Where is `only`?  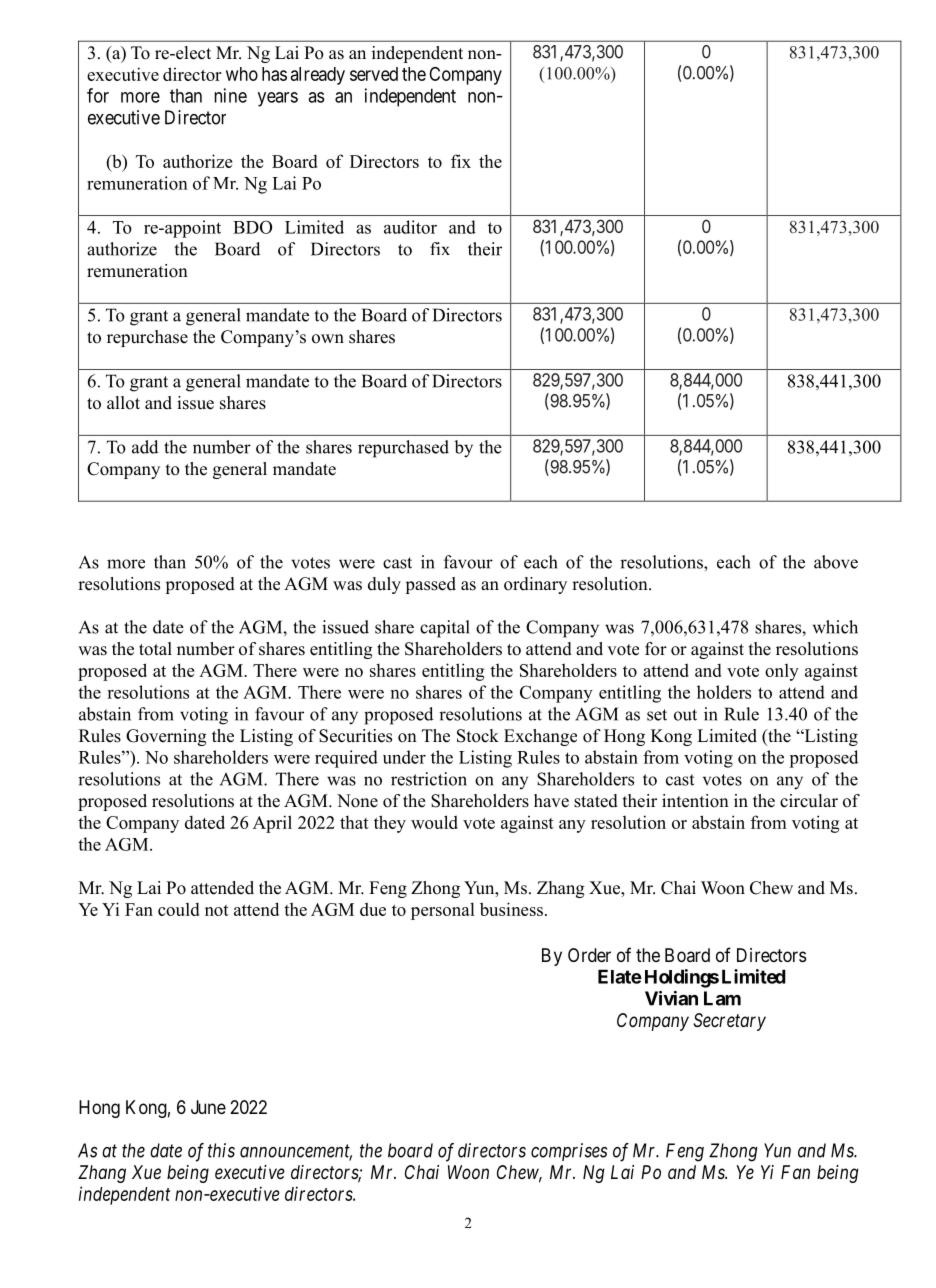
only is located at coordinates (782, 672).
